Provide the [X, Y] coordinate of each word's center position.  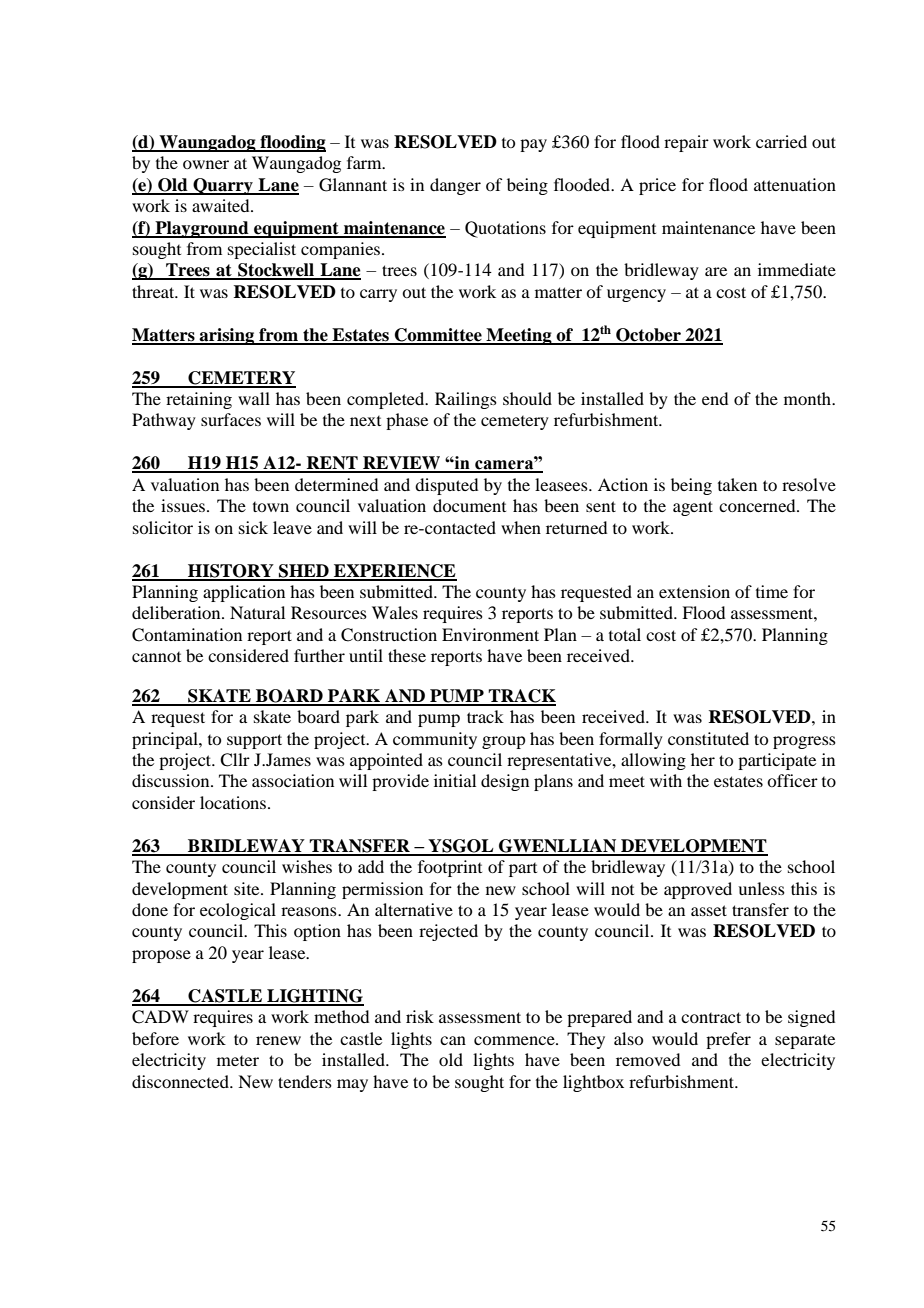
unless [761, 888]
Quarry [223, 186]
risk [420, 1016]
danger [455, 186]
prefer [728, 1040]
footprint [450, 868]
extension [694, 591]
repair [686, 143]
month [809, 398]
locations [234, 802]
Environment [490, 634]
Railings [466, 400]
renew [278, 1040]
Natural [257, 612]
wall [254, 398]
